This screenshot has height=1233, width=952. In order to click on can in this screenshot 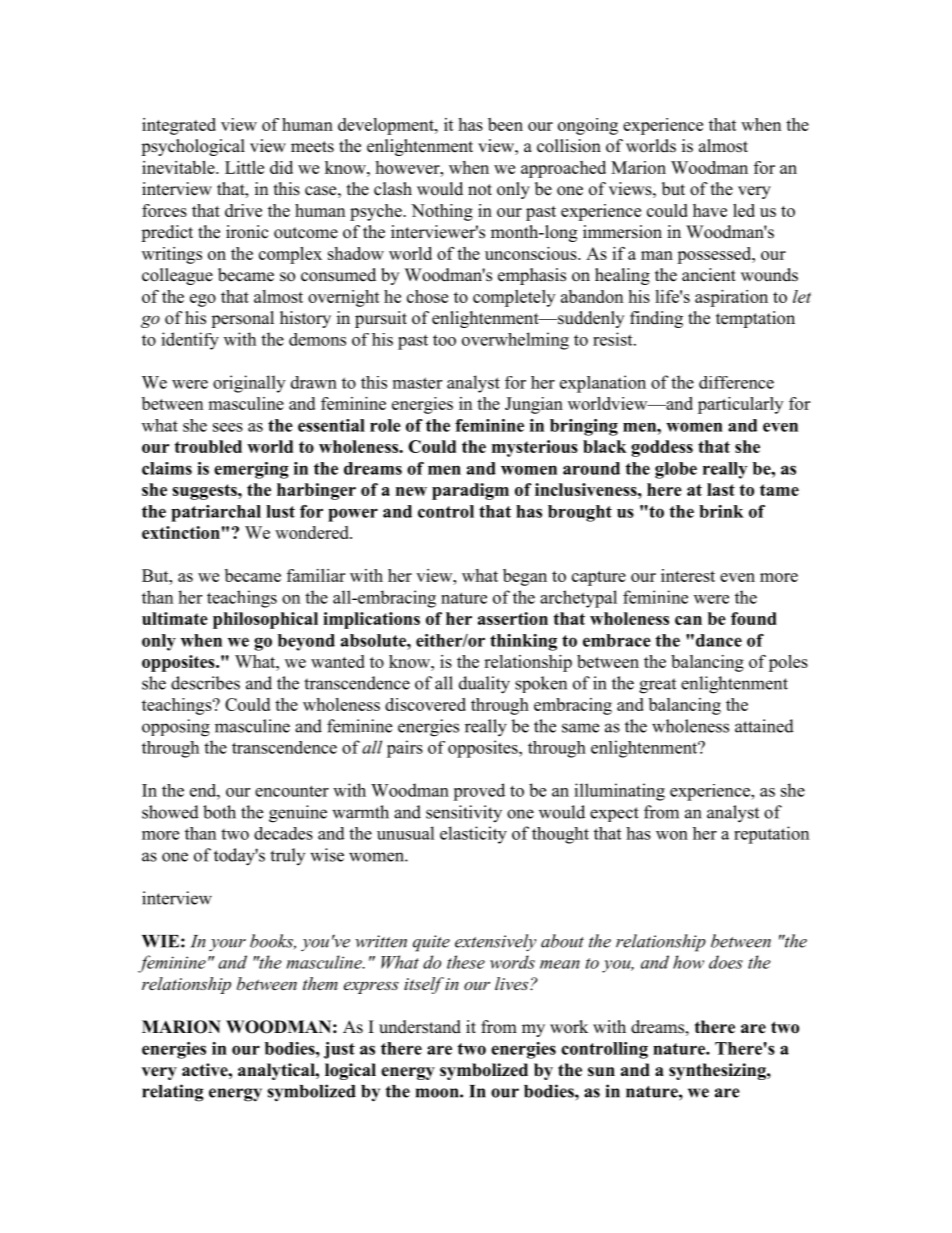, I will do `click(688, 620)`.
